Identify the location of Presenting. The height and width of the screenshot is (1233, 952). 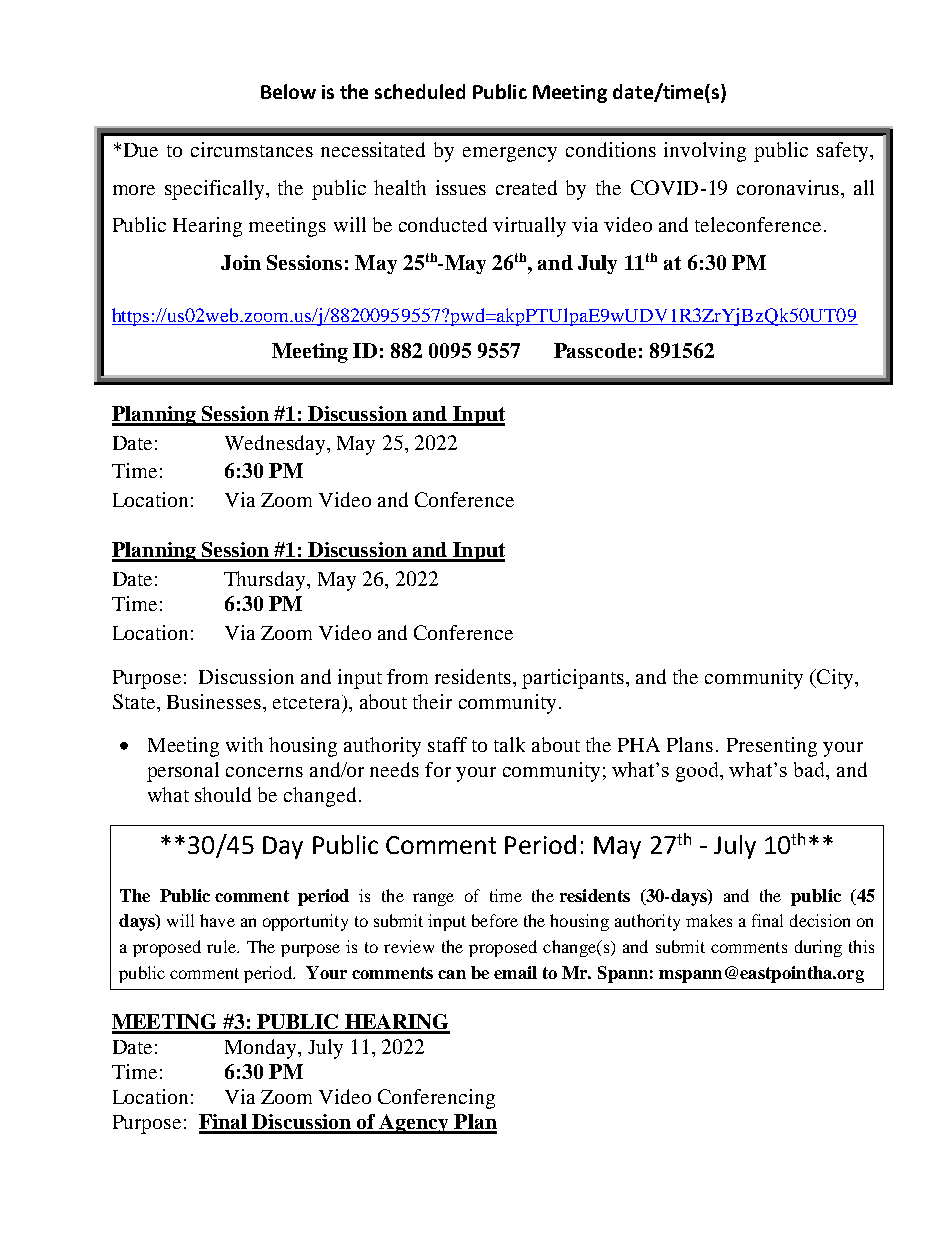
(772, 747).
